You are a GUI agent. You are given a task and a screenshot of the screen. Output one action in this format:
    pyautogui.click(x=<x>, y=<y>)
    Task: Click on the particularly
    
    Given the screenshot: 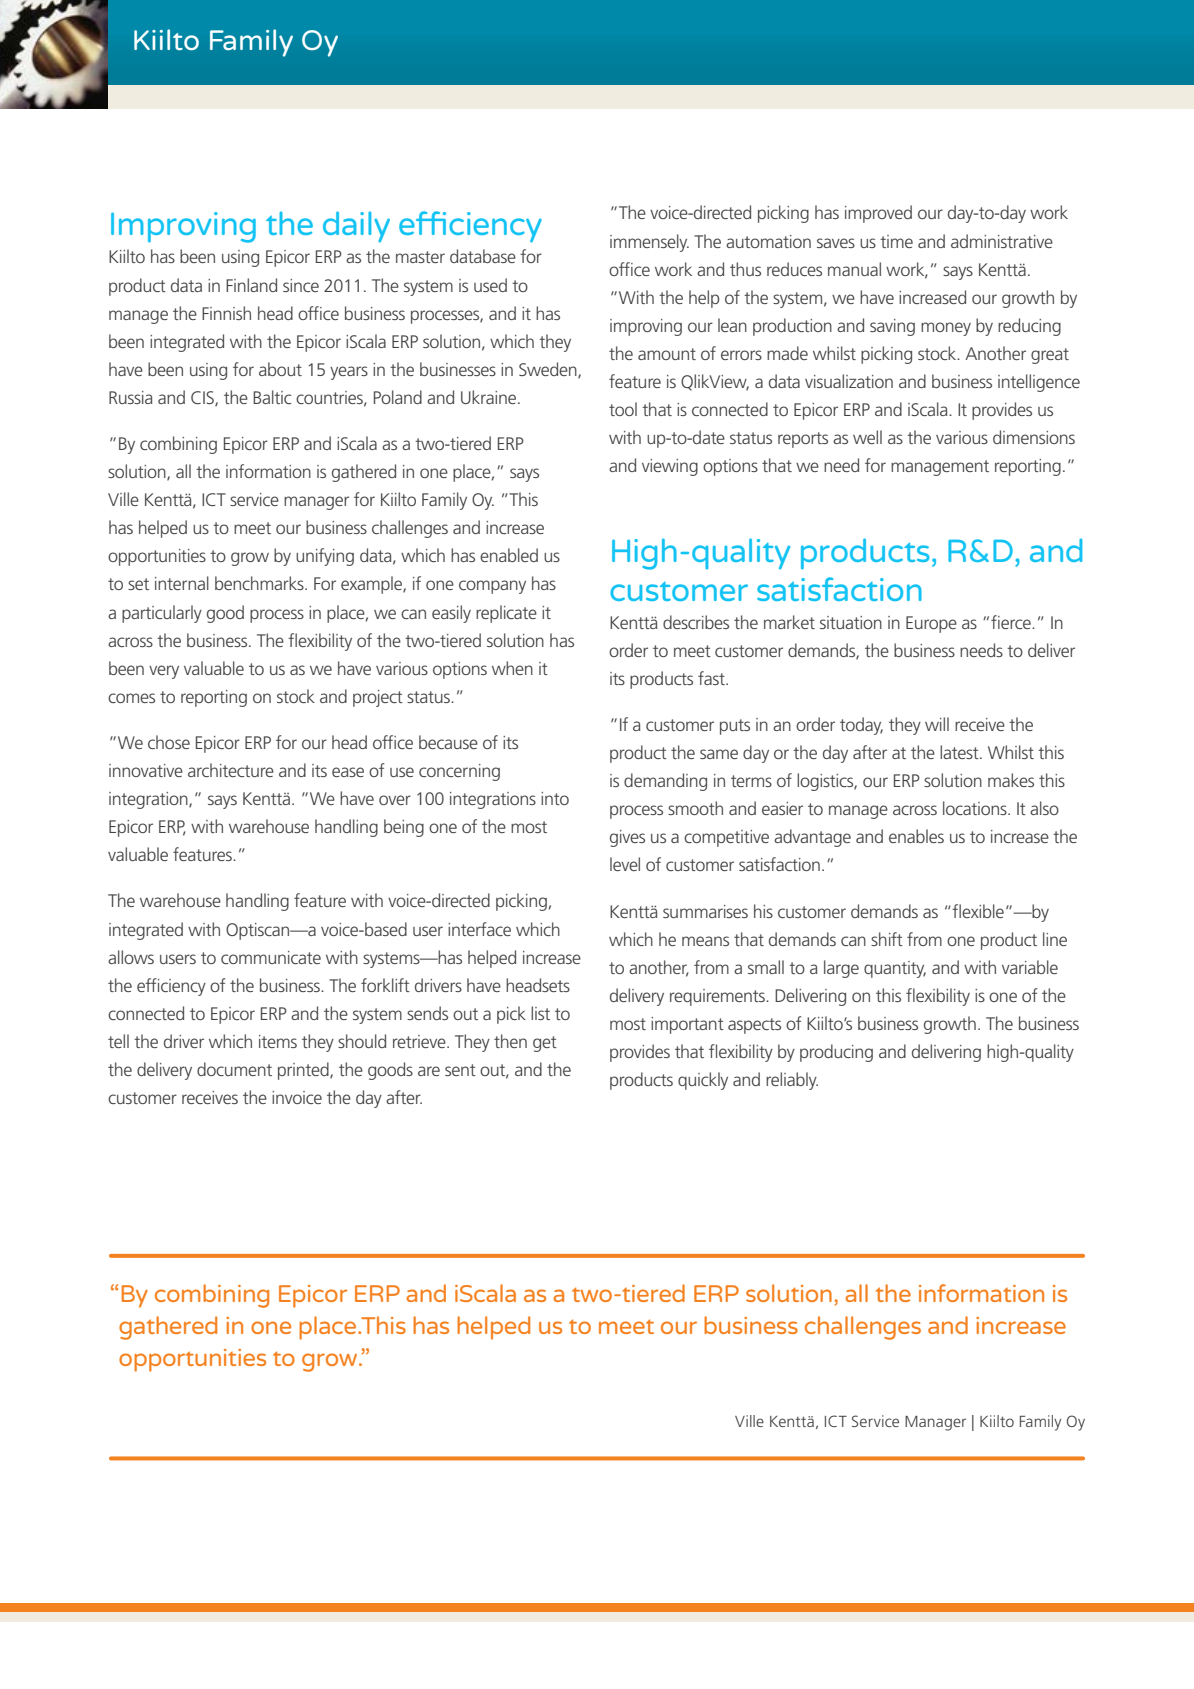 What is the action you would take?
    pyautogui.click(x=162, y=614)
